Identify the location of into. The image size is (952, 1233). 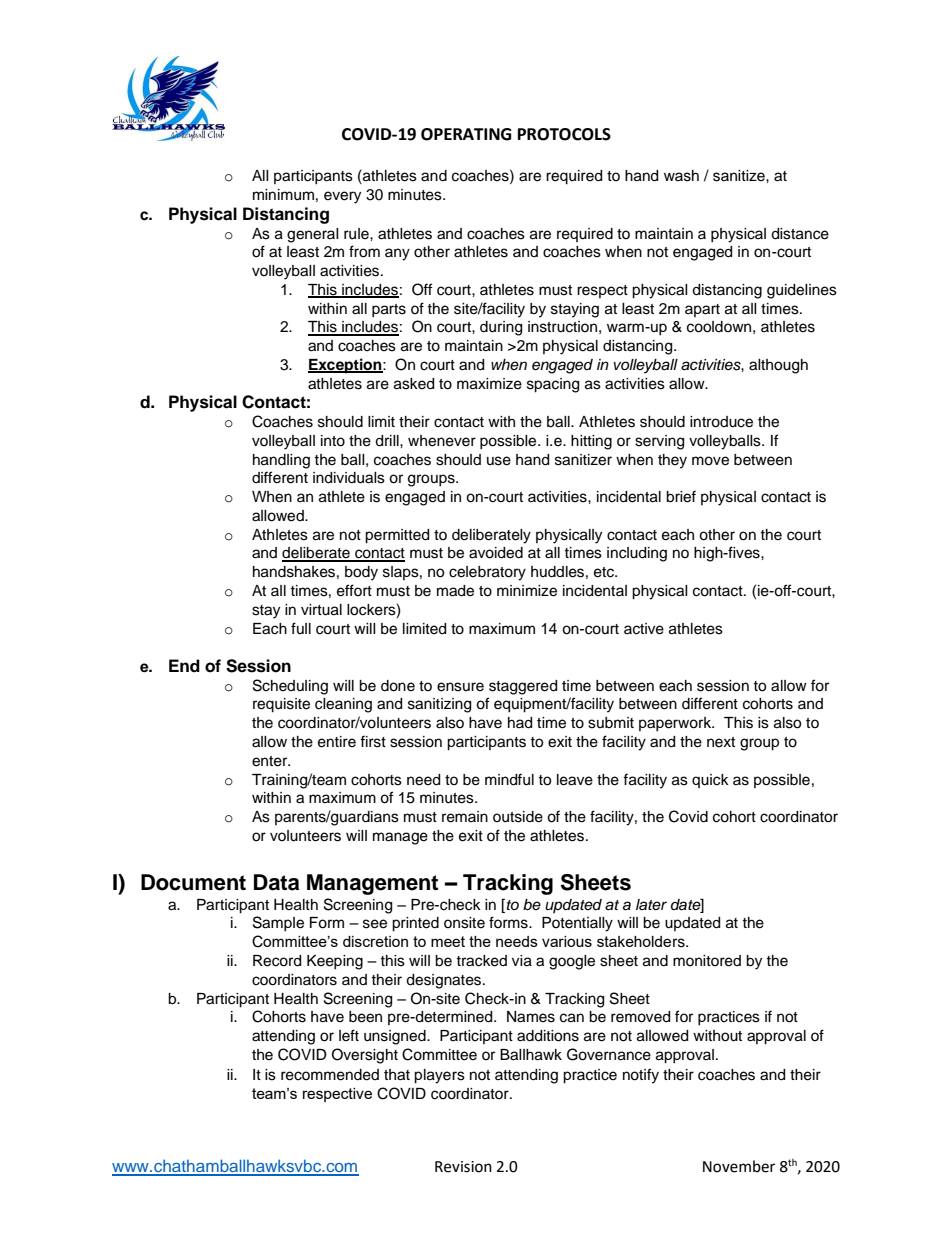
(333, 441).
